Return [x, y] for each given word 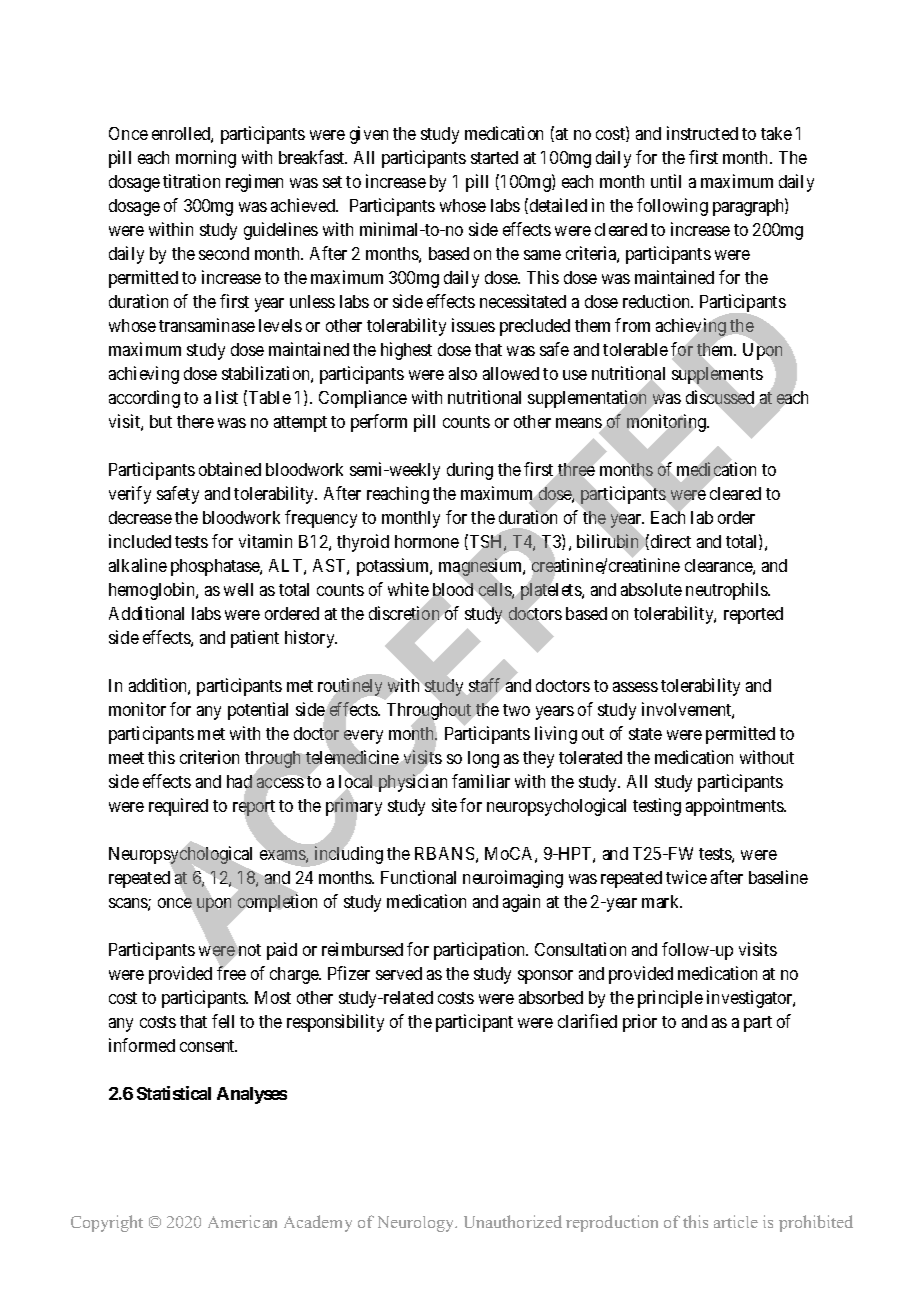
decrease [140, 517]
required [178, 807]
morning [206, 159]
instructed [702, 133]
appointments [736, 807]
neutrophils [727, 591]
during [470, 471]
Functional [418, 877]
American [242, 1221]
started [494, 157]
